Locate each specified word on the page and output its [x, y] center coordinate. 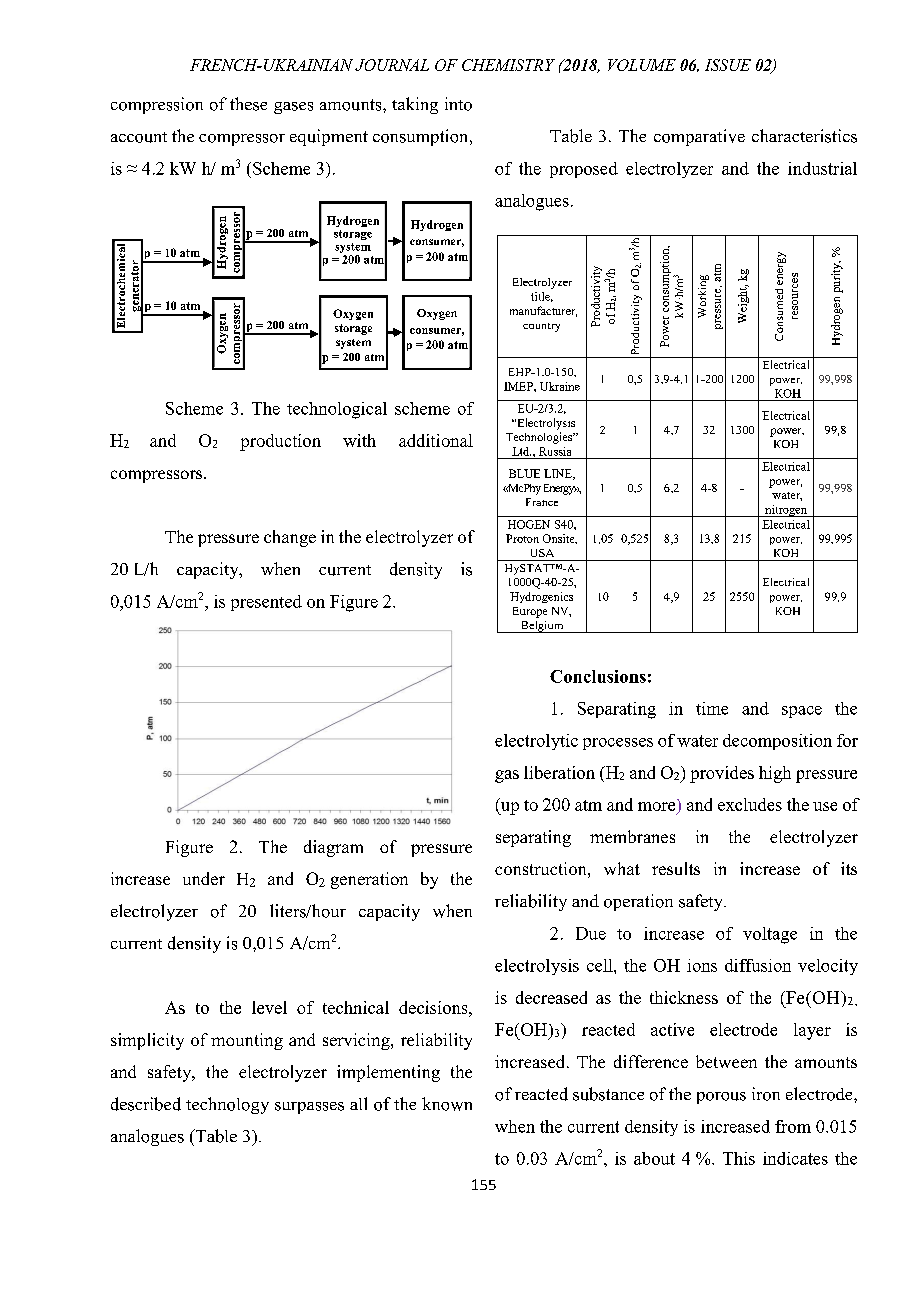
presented [266, 603]
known [447, 1104]
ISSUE [728, 65]
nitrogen [786, 511]
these [248, 104]
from [793, 1126]
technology [227, 1105]
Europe [530, 612]
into [458, 104]
